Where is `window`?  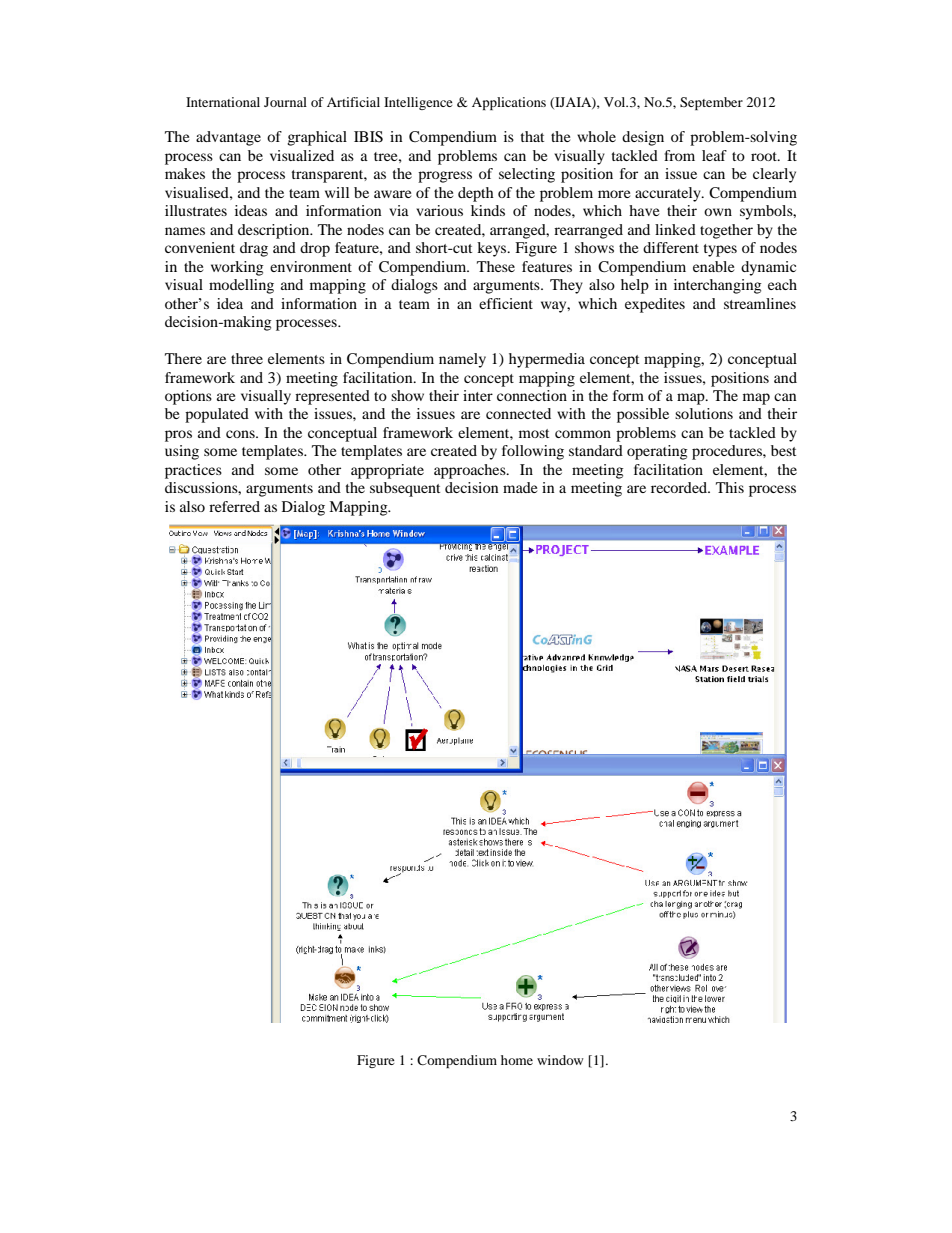
window is located at coordinates (560, 1060).
